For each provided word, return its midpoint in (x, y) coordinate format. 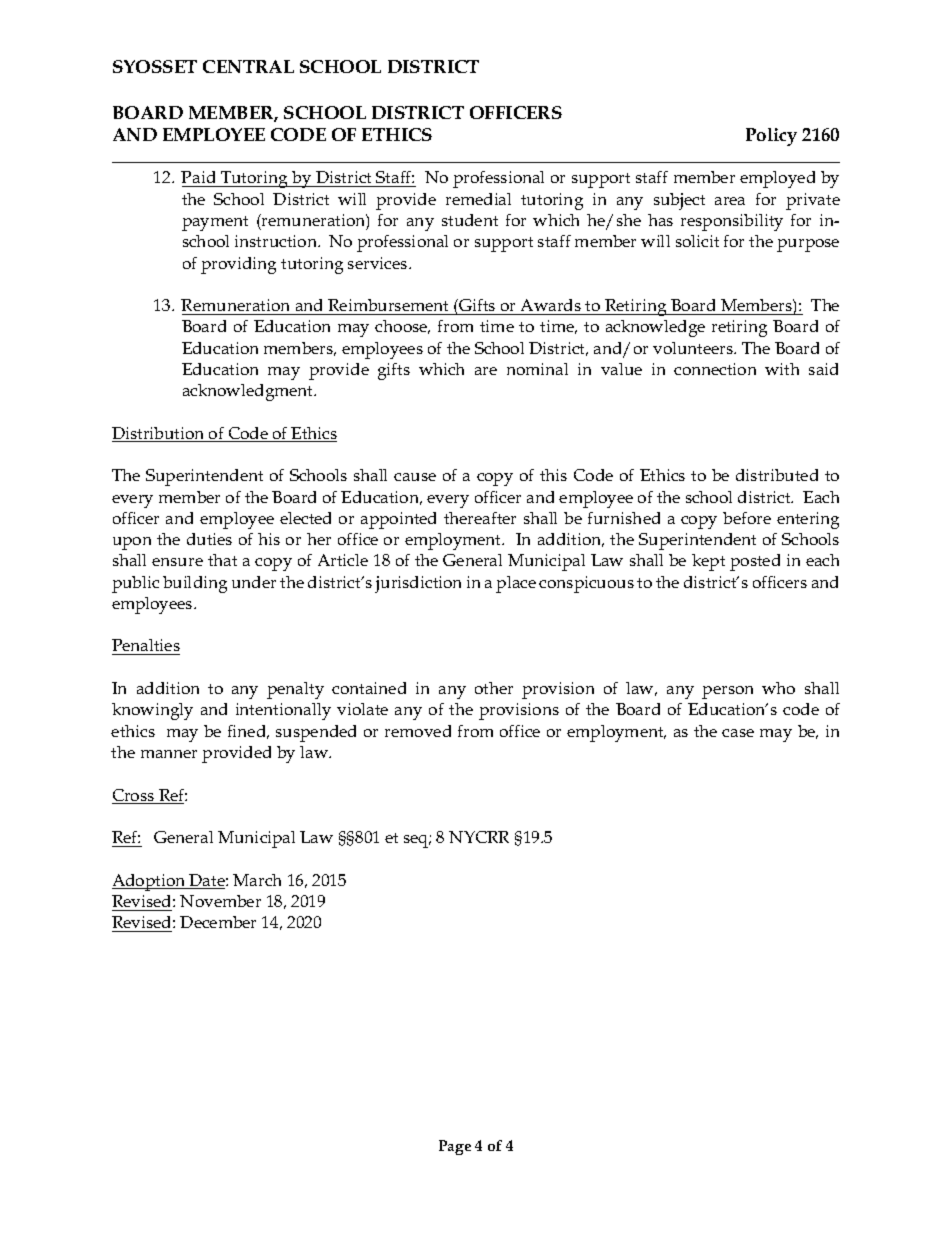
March (257, 880)
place (516, 584)
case (738, 733)
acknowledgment (249, 392)
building (195, 584)
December (218, 922)
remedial (478, 199)
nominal (537, 369)
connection (715, 369)
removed (418, 731)
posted (755, 562)
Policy (771, 137)
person (727, 692)
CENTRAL (248, 66)
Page (455, 1147)
